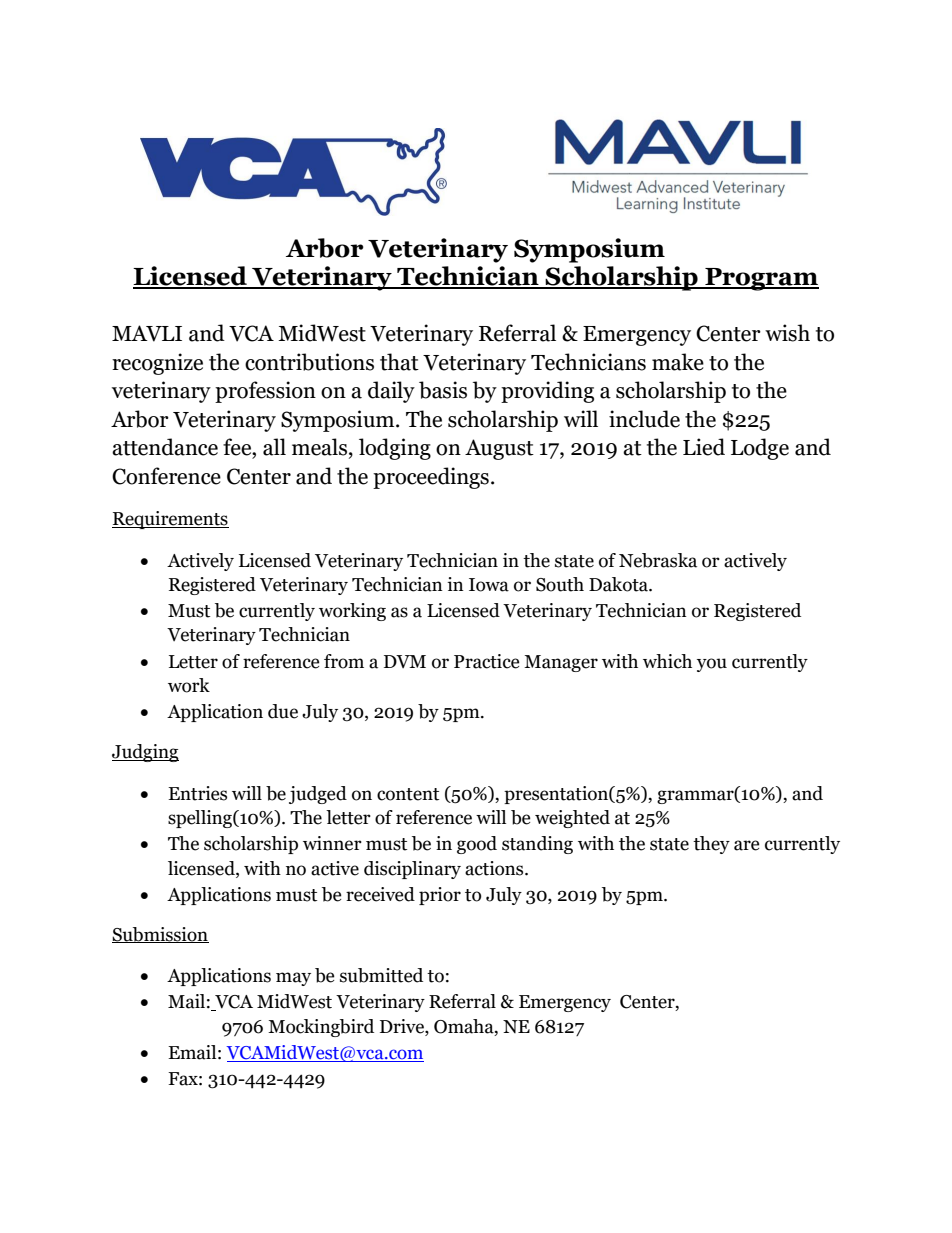 This screenshot has height=1233, width=952. What do you see at coordinates (761, 279) in the screenshot?
I see `Program` at bounding box center [761, 279].
